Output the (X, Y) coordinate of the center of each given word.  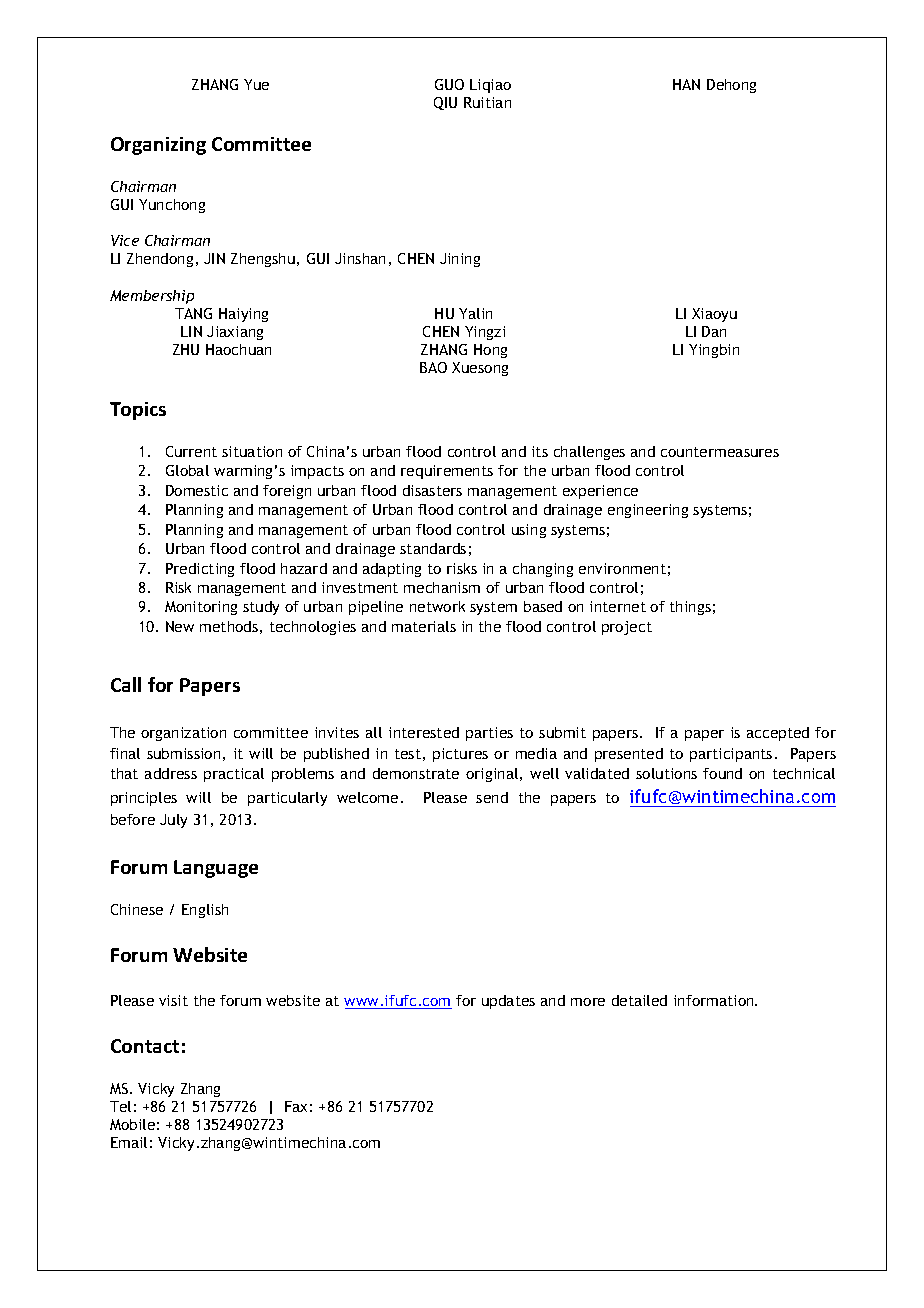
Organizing (158, 146)
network (437, 606)
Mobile (132, 1124)
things (690, 608)
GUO (449, 84)
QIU (445, 103)
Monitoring (201, 608)
